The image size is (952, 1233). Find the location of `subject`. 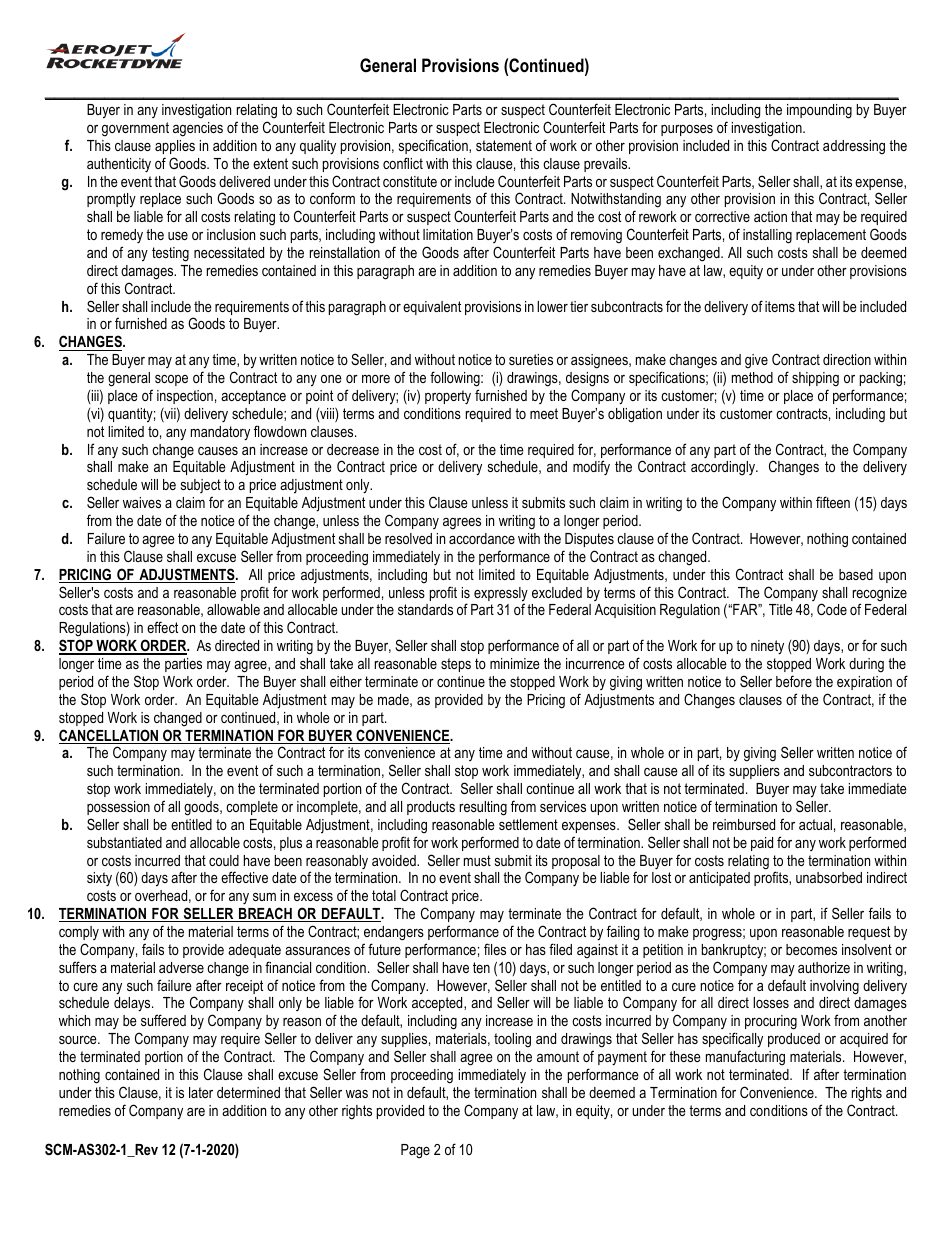

subject is located at coordinates (201, 488).
